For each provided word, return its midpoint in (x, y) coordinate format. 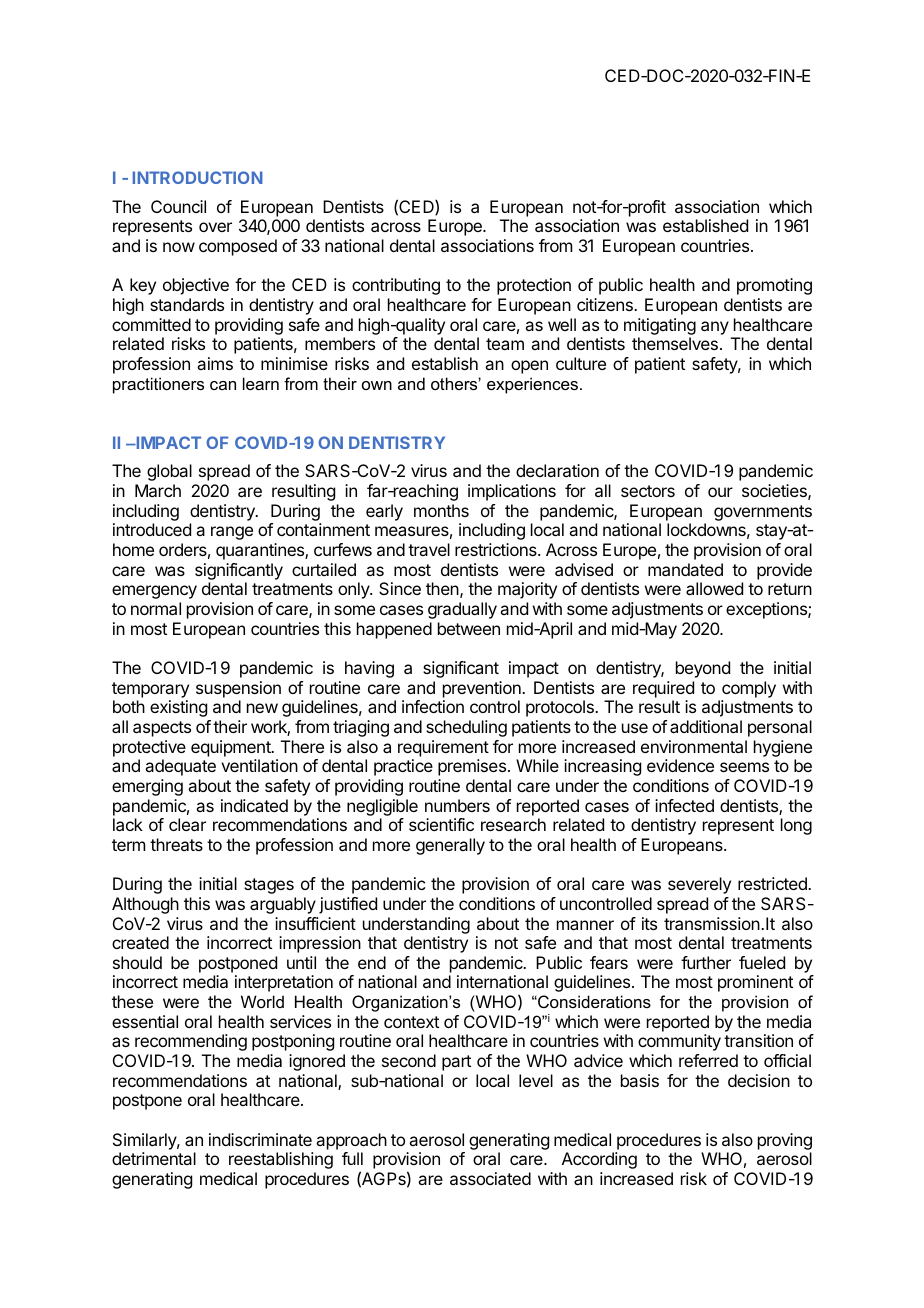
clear (187, 824)
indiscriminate (260, 1139)
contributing (396, 286)
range (232, 533)
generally (450, 846)
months (441, 510)
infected (684, 805)
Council (178, 206)
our (720, 492)
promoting (774, 286)
